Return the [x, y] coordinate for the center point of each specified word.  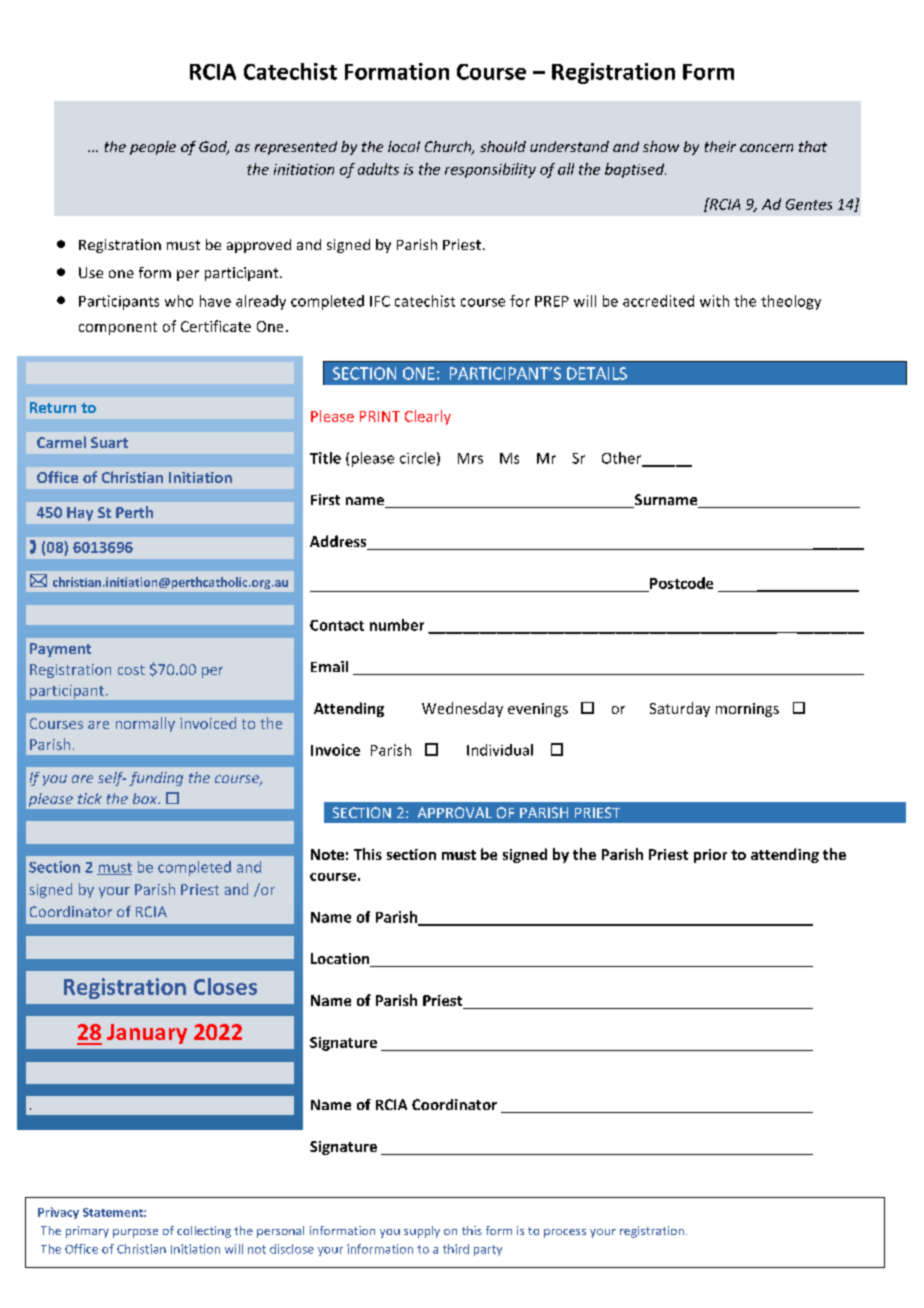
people [153, 148]
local [404, 146]
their [720, 146]
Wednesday [462, 709]
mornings [747, 710]
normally [145, 724]
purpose [135, 1233]
